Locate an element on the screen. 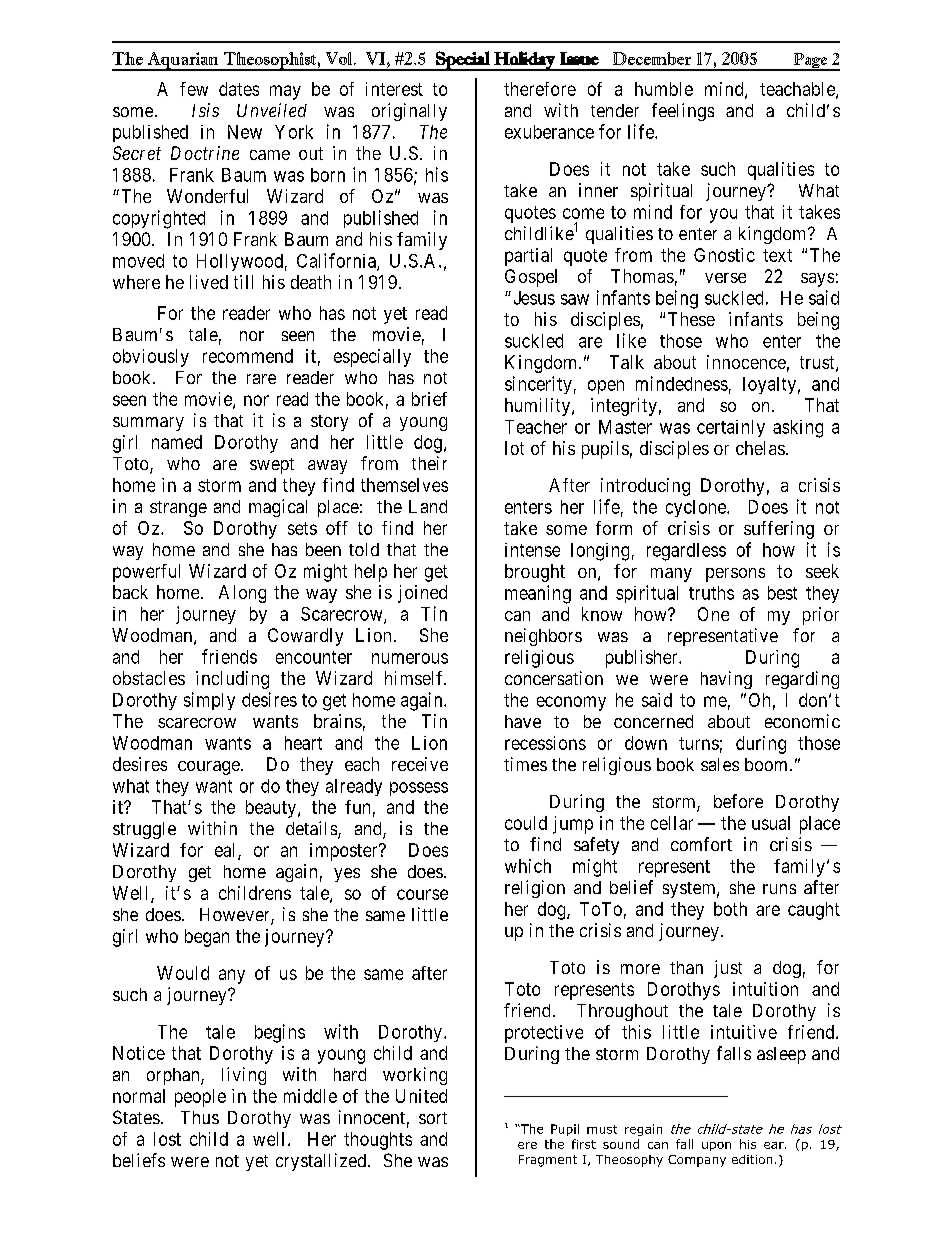  Thus is located at coordinates (200, 1117).
